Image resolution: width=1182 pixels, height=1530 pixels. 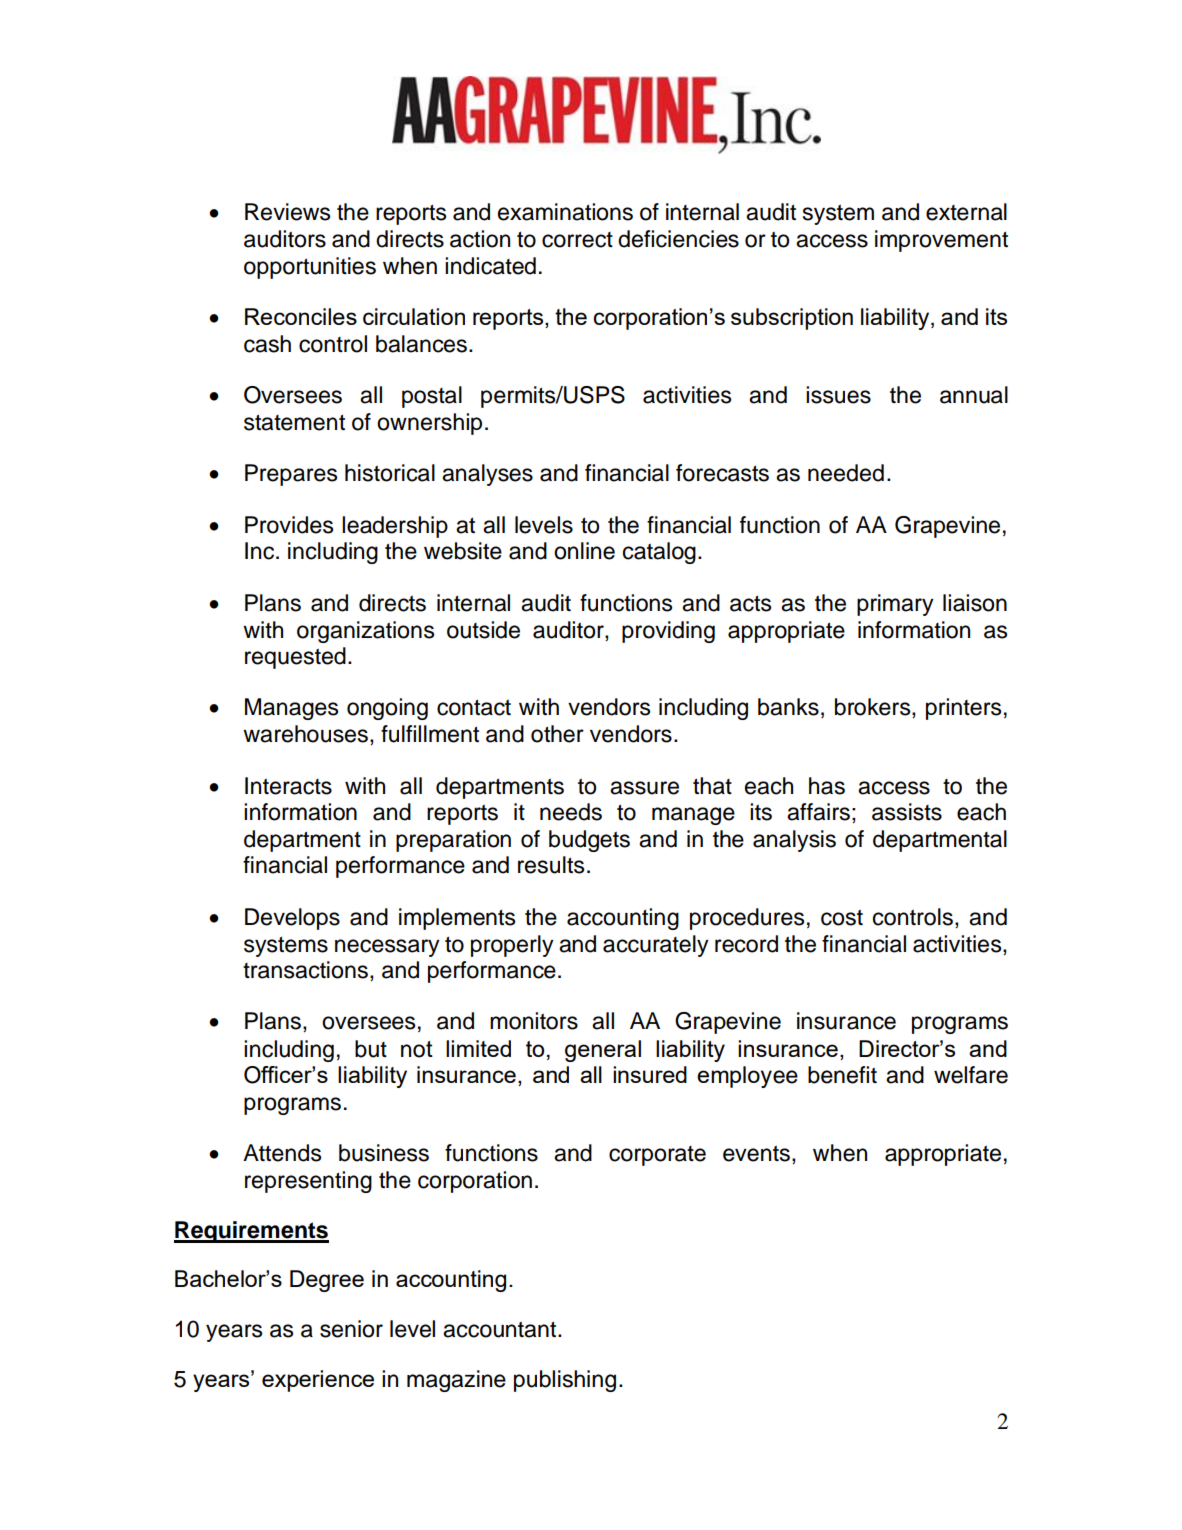 What do you see at coordinates (577, 240) in the screenshot?
I see `correct` at bounding box center [577, 240].
